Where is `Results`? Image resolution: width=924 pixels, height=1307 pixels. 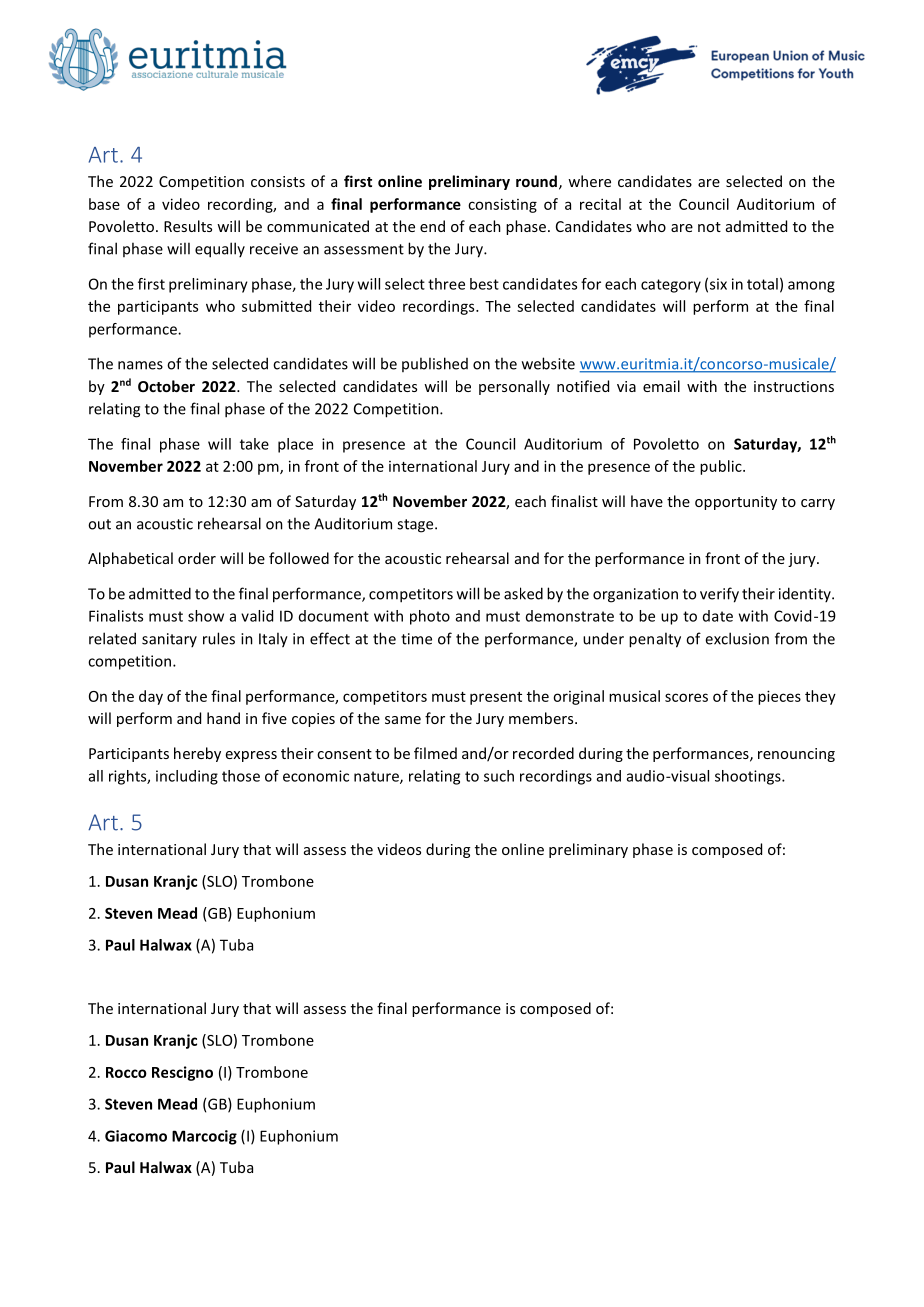
Results is located at coordinates (188, 226).
